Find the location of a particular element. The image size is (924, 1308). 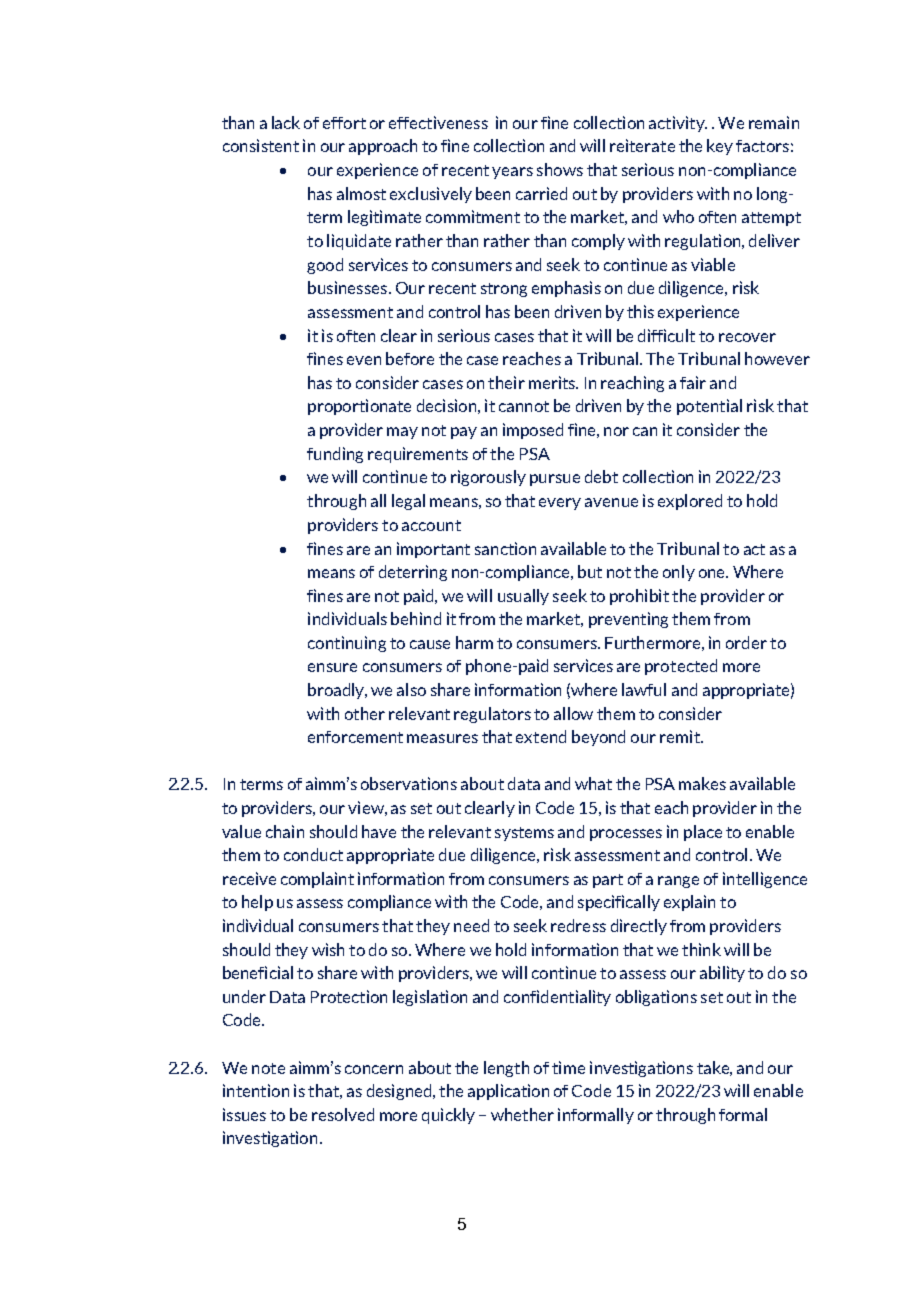

obligations is located at coordinates (656, 998).
